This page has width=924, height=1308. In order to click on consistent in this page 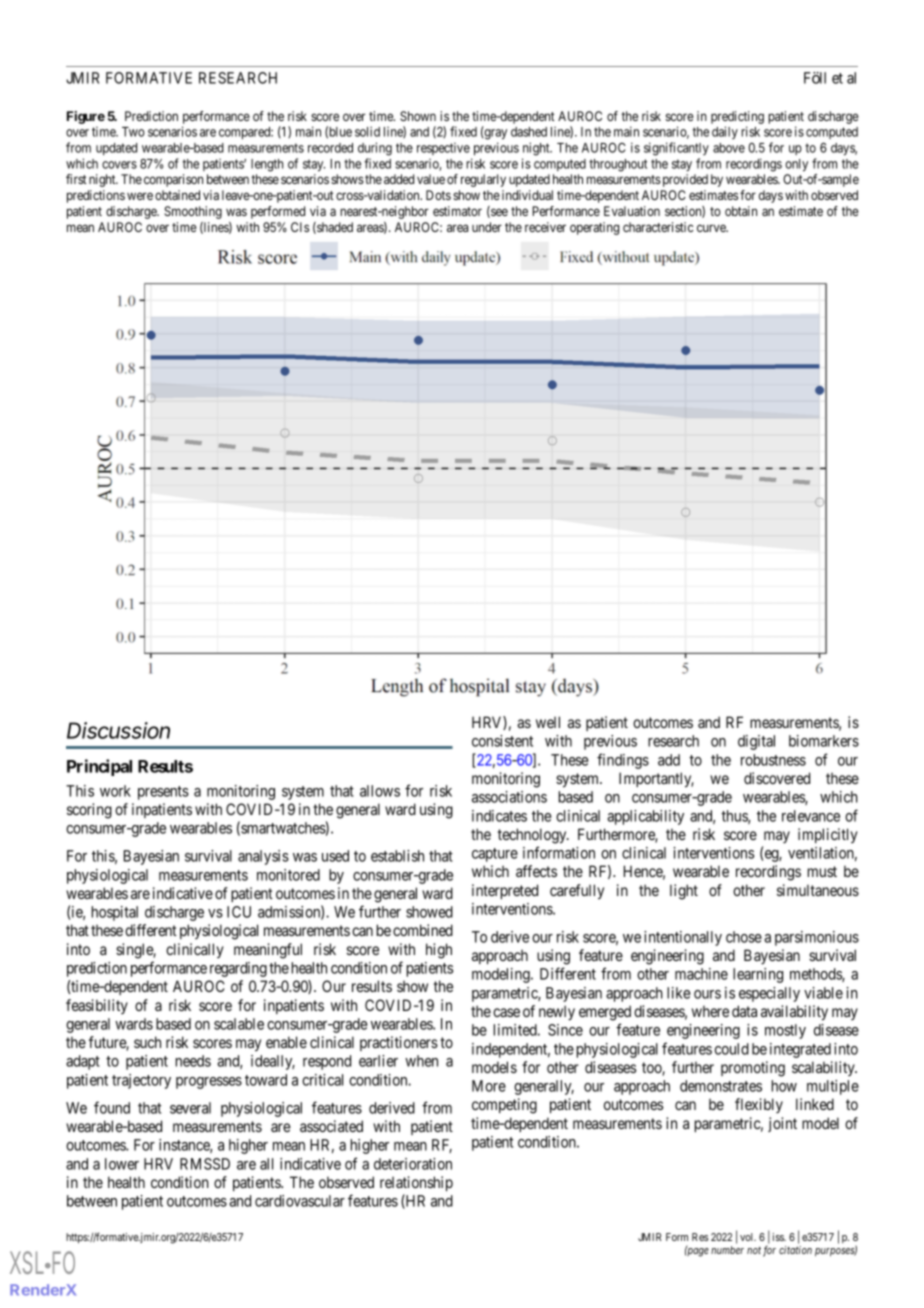, I will do `click(502, 741)`.
